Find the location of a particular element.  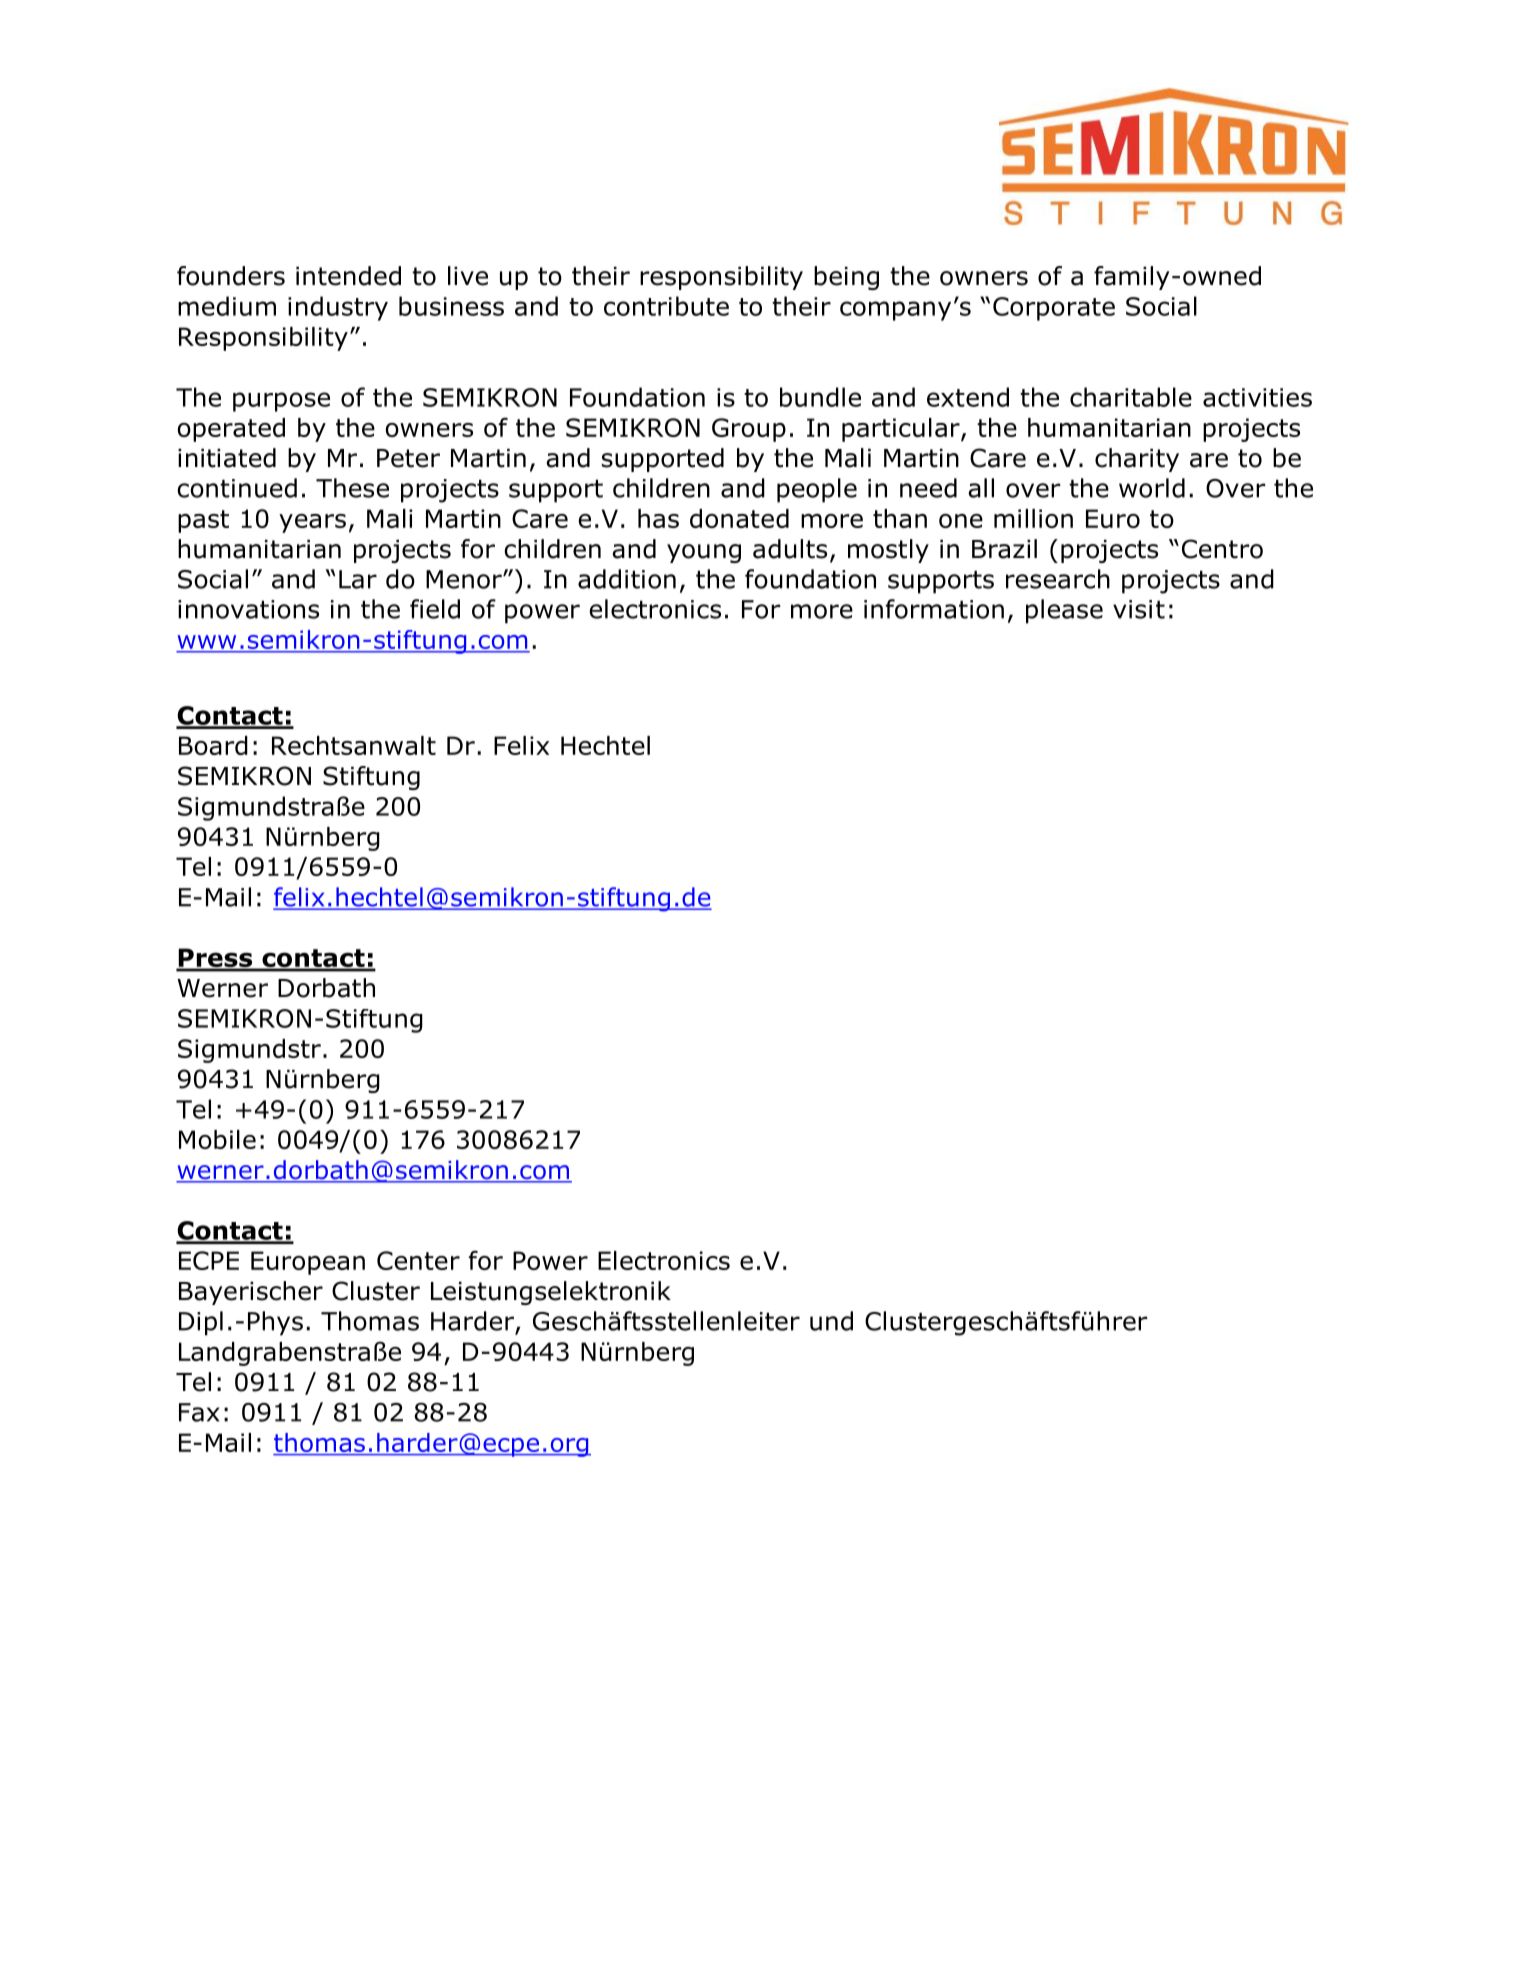

Corporate is located at coordinates (1054, 309).
